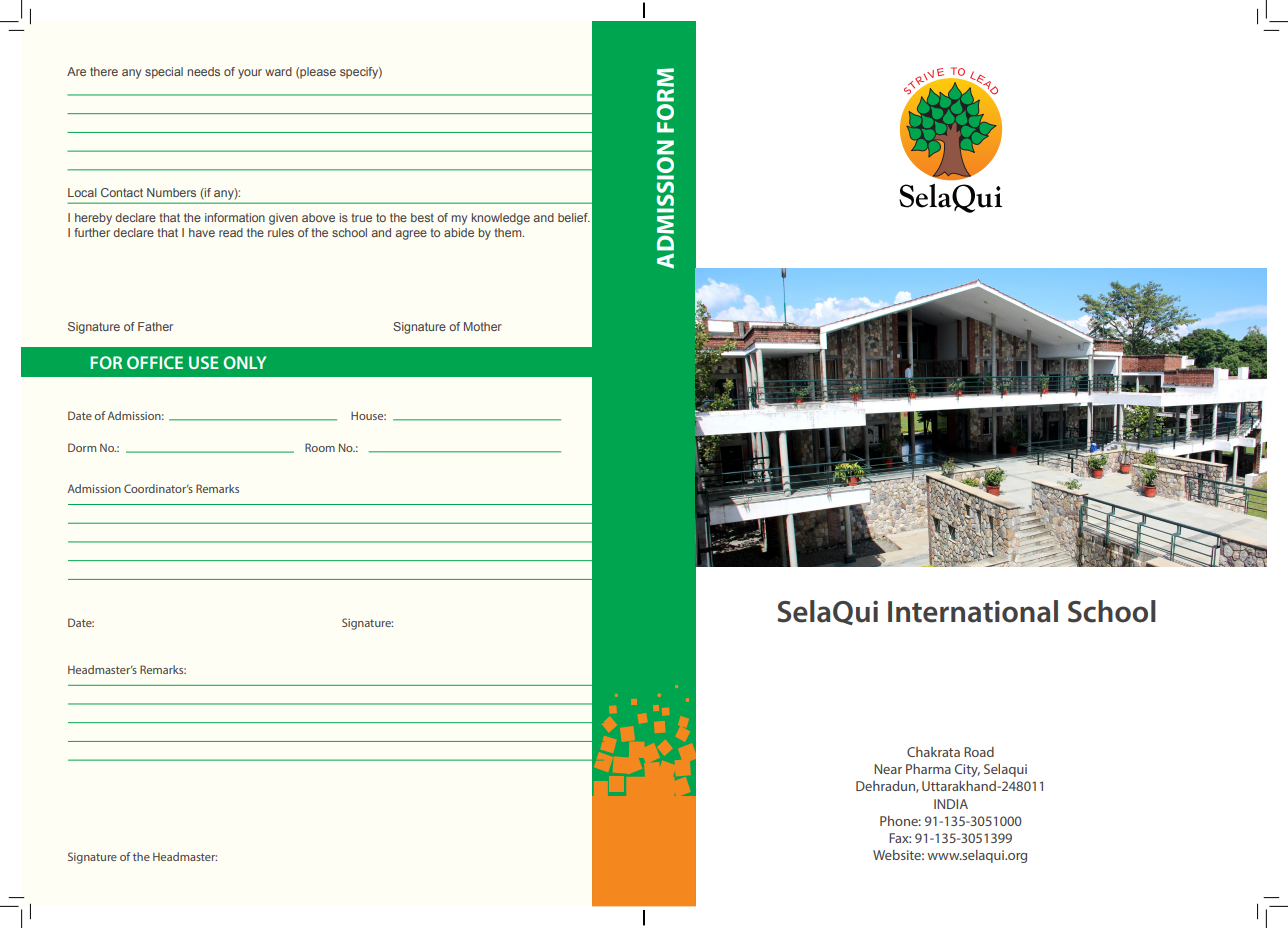 This document has height=928, width=1288. Describe the element at coordinates (320, 447) in the document. I see `Room` at that location.
